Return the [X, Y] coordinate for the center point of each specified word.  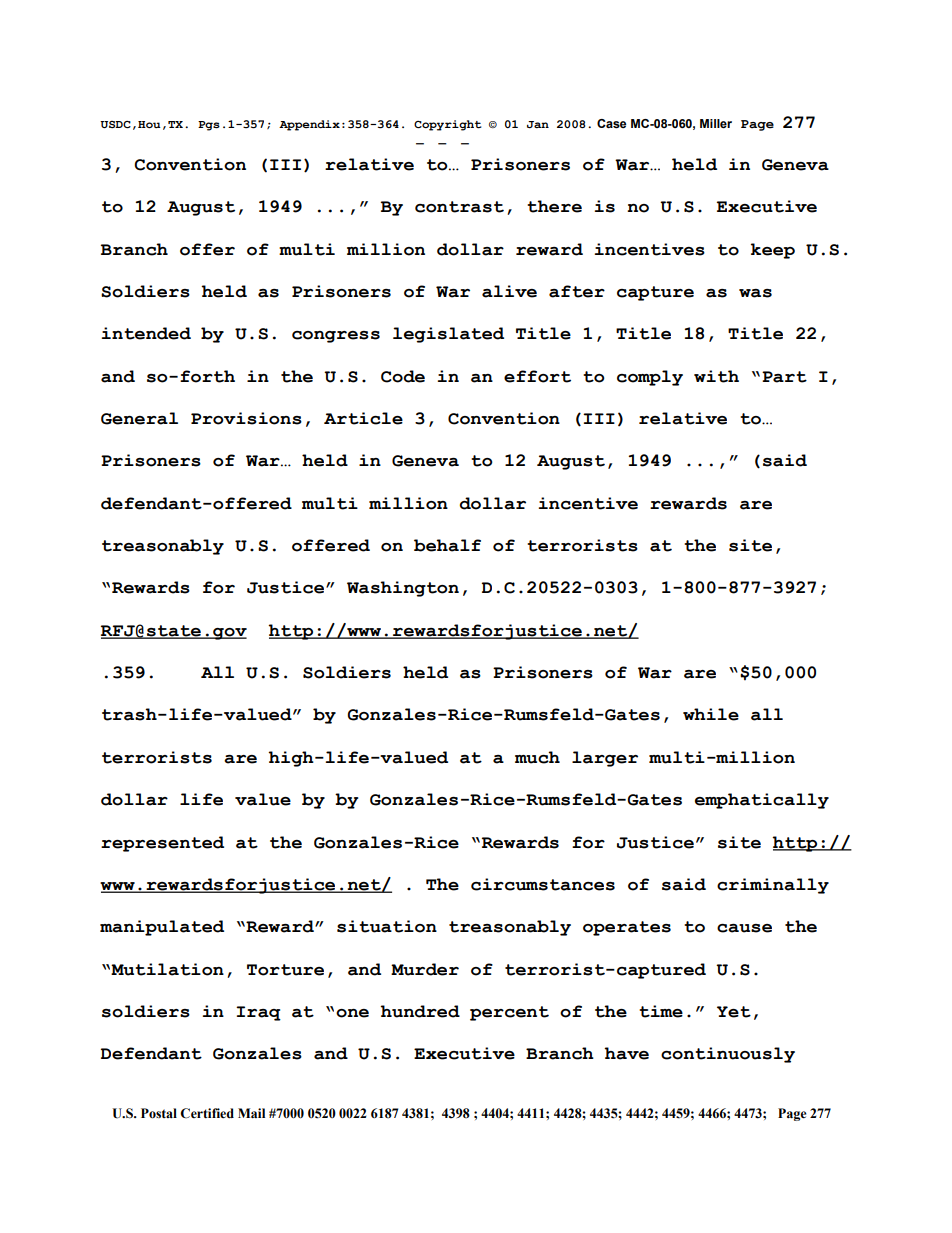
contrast [459, 207]
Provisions [246, 418]
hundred [420, 1011]
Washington [403, 589]
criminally [773, 886]
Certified [207, 1113]
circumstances [543, 884]
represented [162, 844]
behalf [447, 545]
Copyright [448, 125]
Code [403, 376]
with [716, 376]
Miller [716, 123]
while [711, 714]
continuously [728, 1055]
